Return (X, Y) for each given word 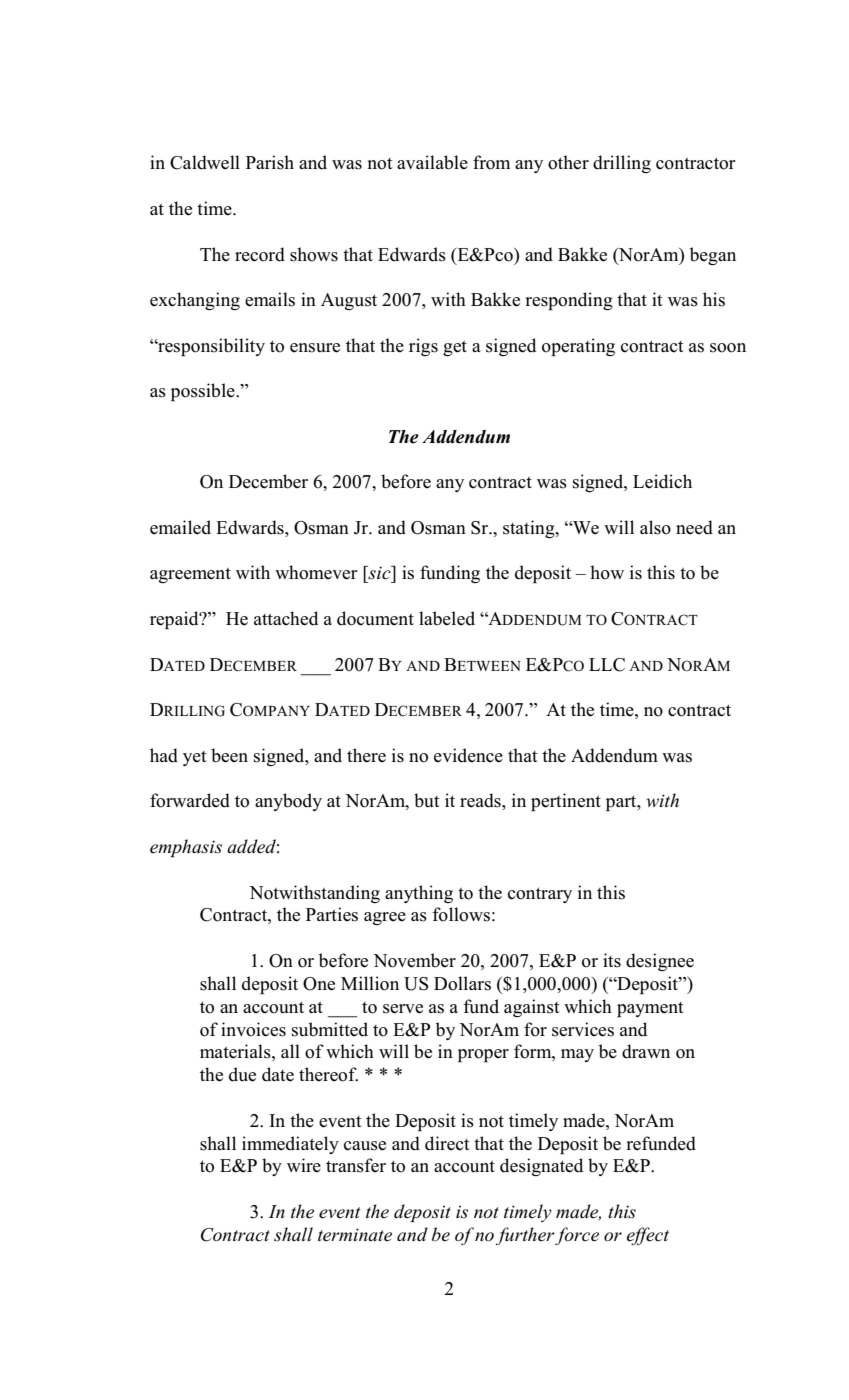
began (713, 256)
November (414, 960)
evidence (468, 755)
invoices (253, 1029)
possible (204, 392)
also (655, 527)
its (612, 960)
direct (447, 1143)
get (455, 348)
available (432, 162)
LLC (607, 665)
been (229, 755)
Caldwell (205, 162)
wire (304, 1165)
